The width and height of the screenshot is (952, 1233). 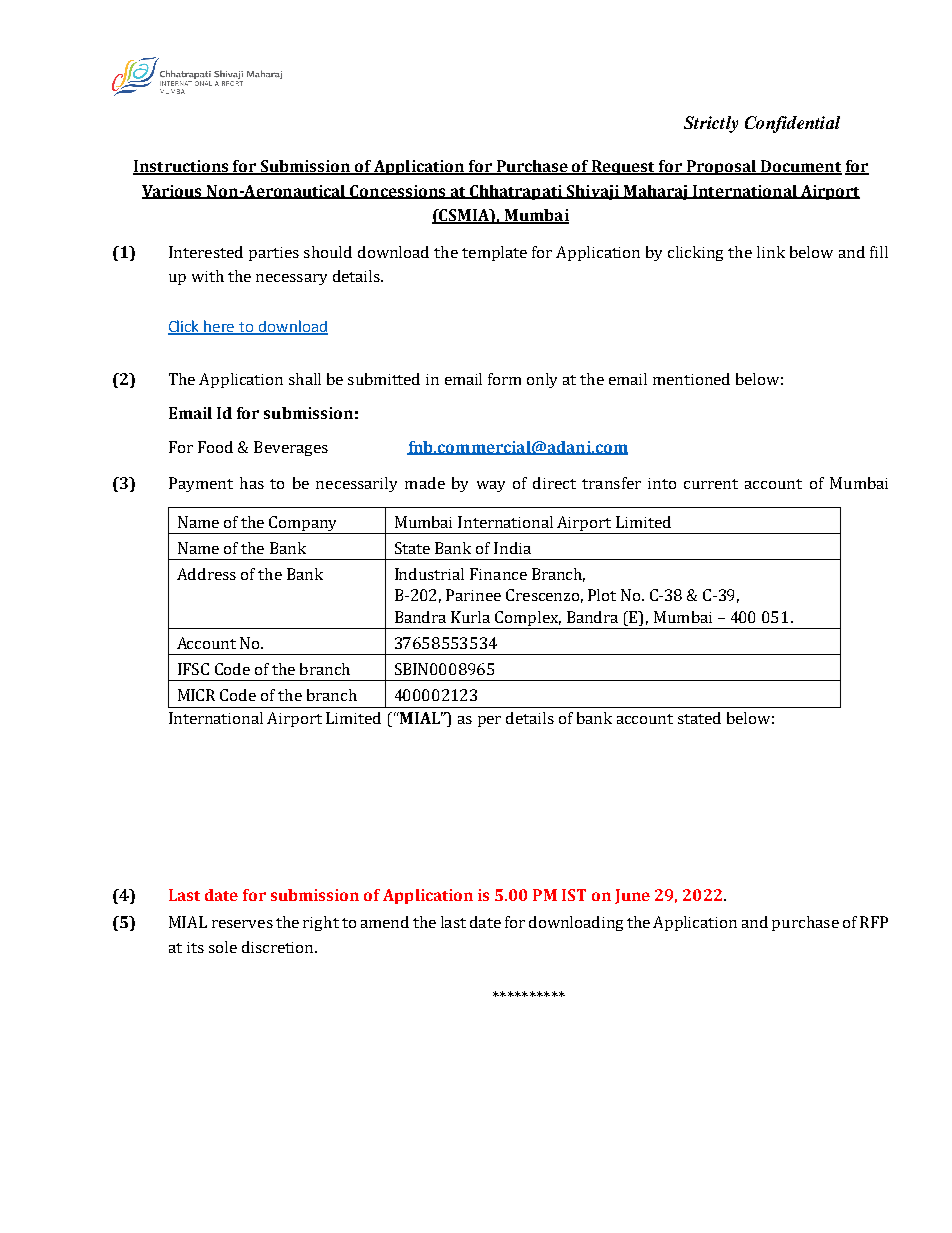 I want to click on reserves, so click(x=242, y=924).
